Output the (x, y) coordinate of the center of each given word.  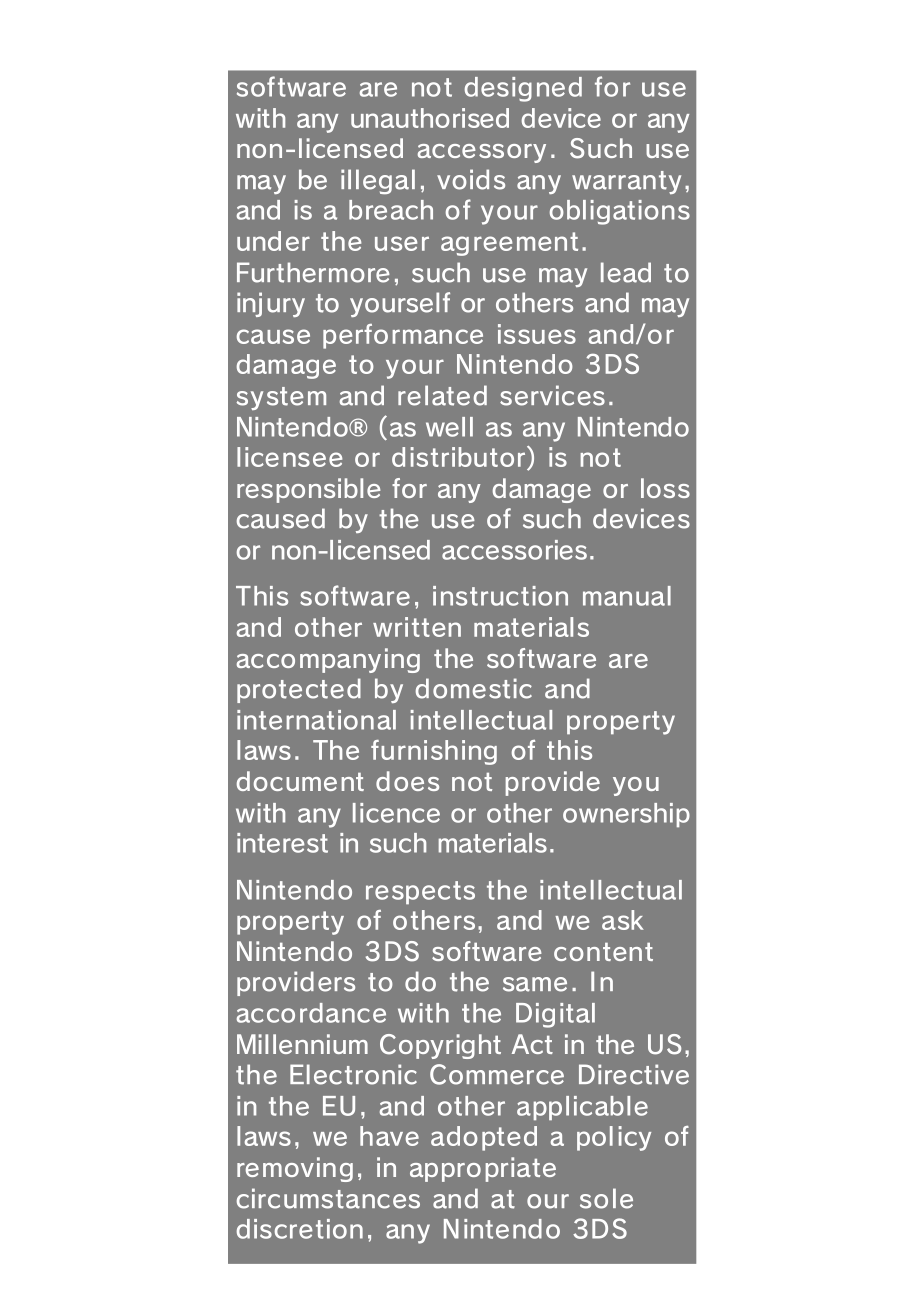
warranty (626, 182)
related (442, 395)
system (281, 398)
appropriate (483, 1169)
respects (420, 892)
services (552, 395)
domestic (474, 688)
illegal (378, 181)
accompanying (328, 660)
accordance (311, 1013)
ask (623, 920)
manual (627, 596)
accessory (482, 153)
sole (606, 1198)
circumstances (328, 1198)
